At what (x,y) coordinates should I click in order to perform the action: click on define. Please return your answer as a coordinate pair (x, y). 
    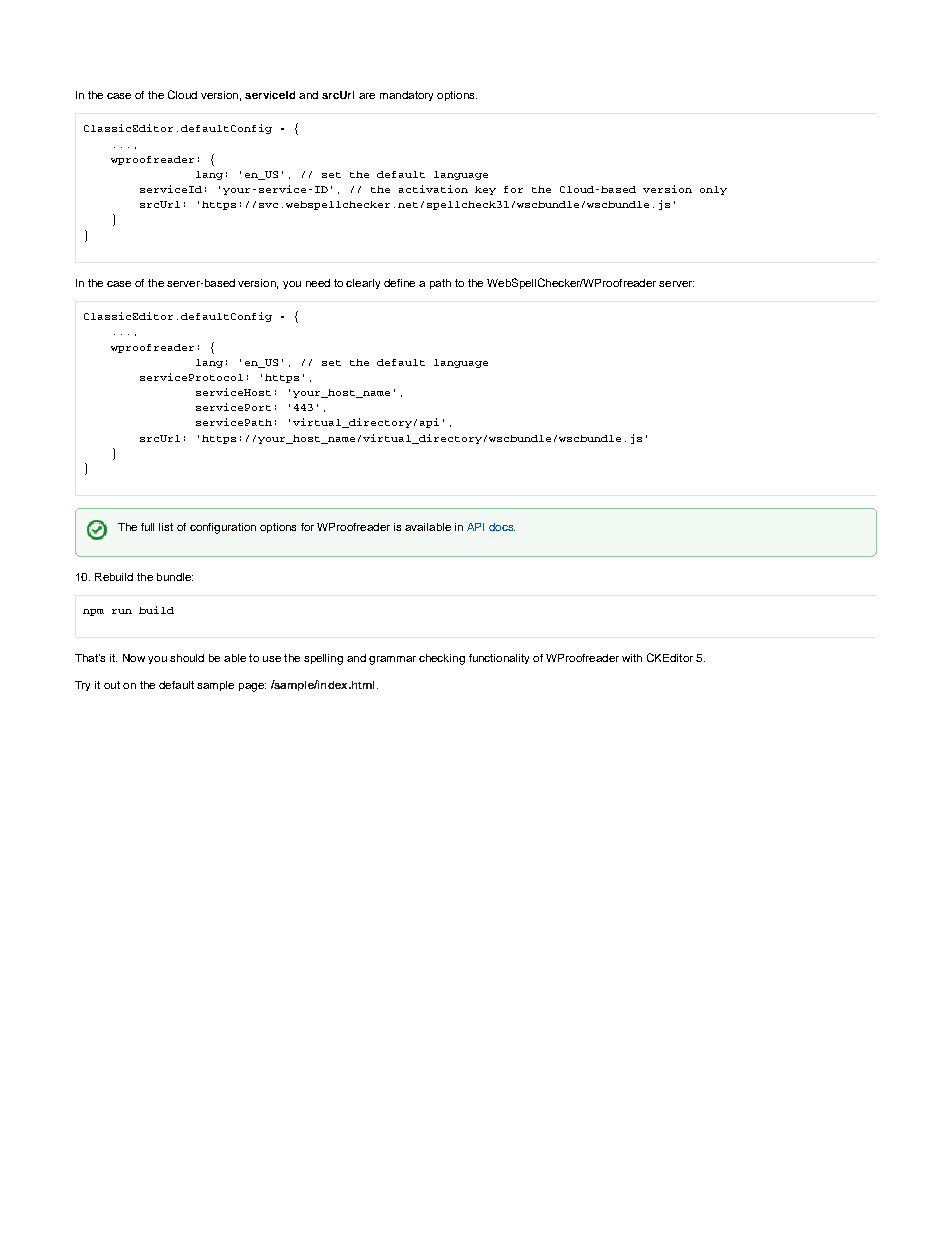
    Looking at the image, I should click on (399, 283).
